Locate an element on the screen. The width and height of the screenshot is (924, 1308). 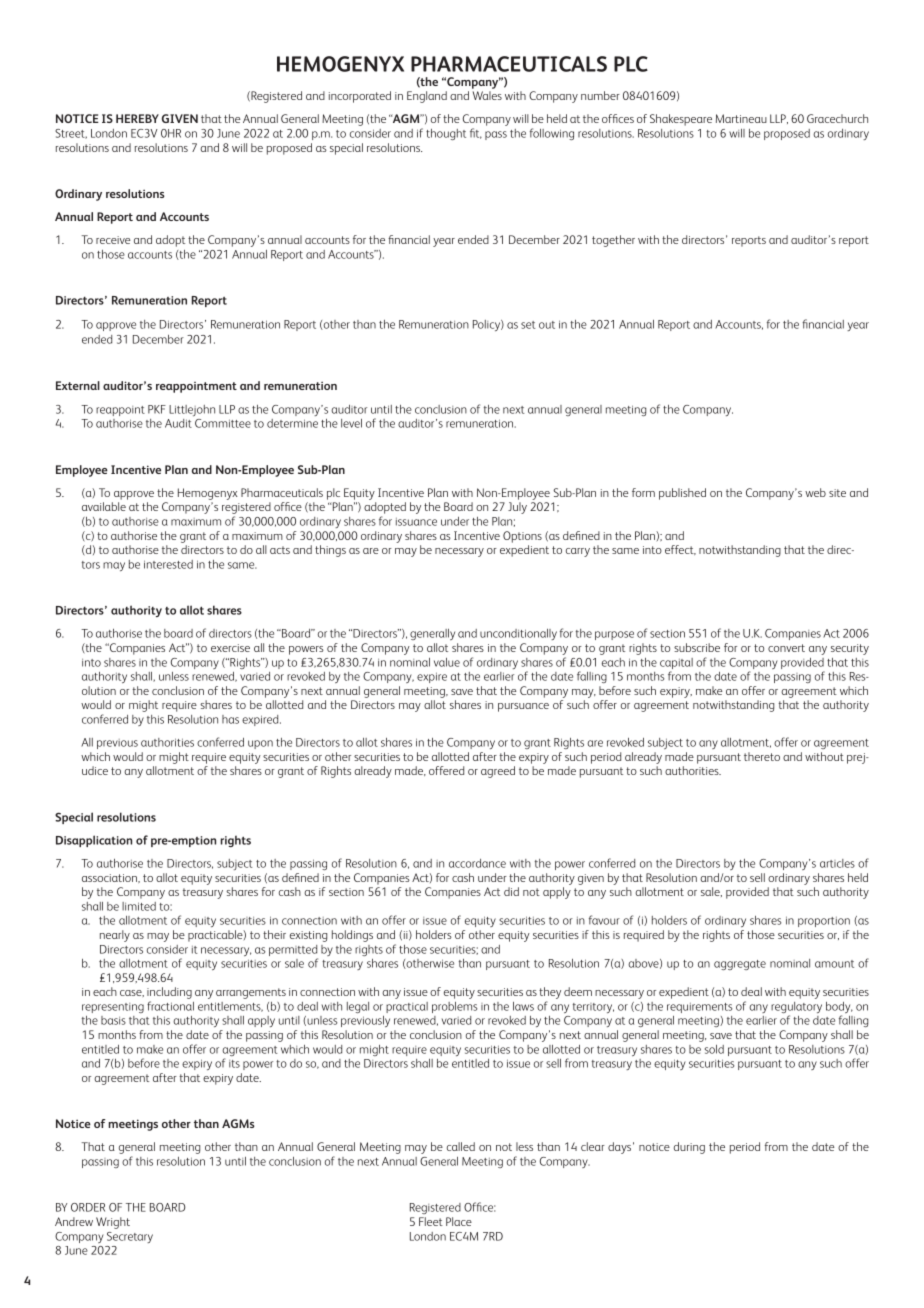
agreed is located at coordinates (498, 772).
